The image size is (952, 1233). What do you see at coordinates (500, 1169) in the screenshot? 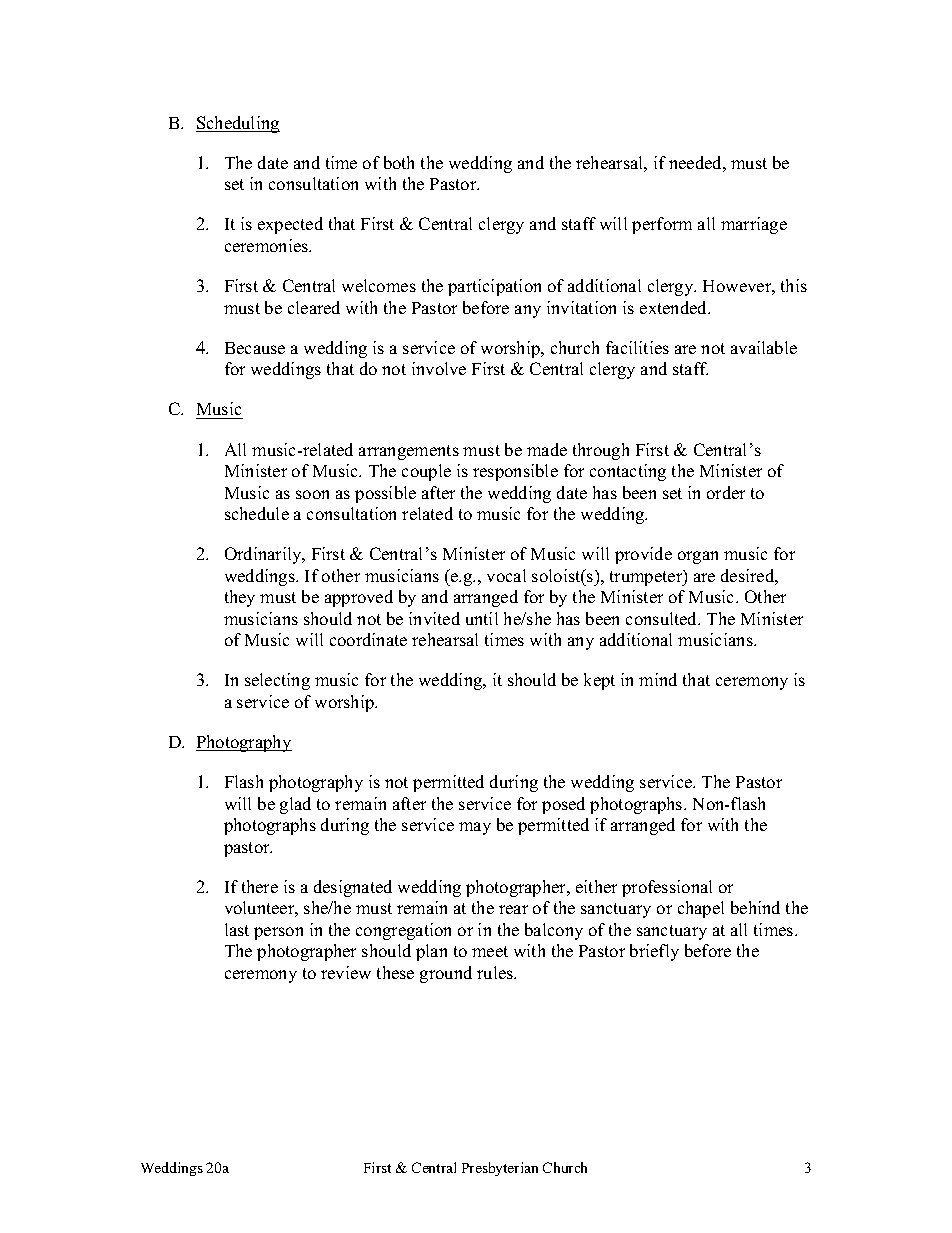
I see `Presbyterian` at bounding box center [500, 1169].
